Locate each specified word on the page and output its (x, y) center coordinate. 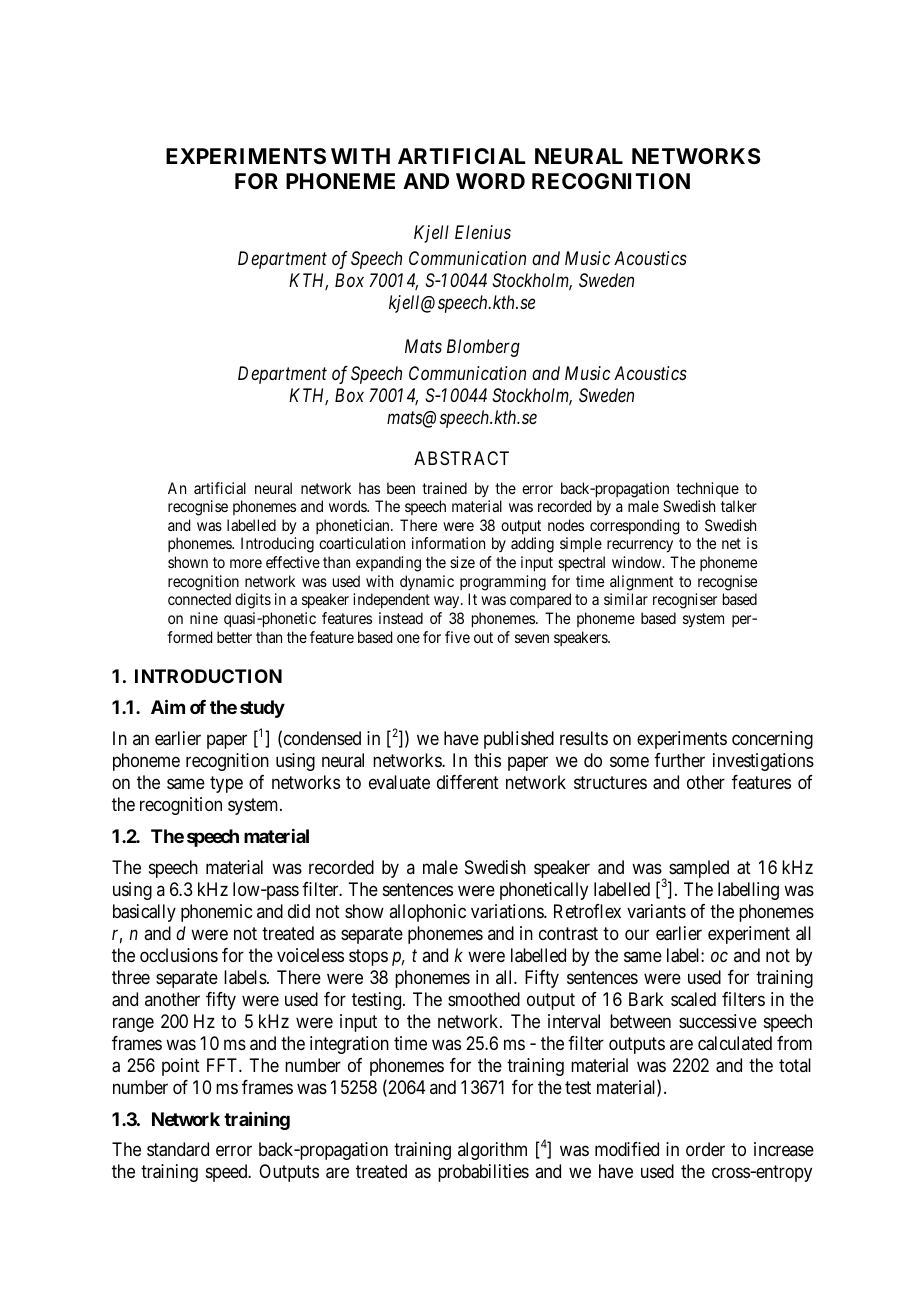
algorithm (492, 1151)
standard (178, 1149)
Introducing (277, 545)
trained (444, 488)
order (705, 1149)
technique (707, 489)
